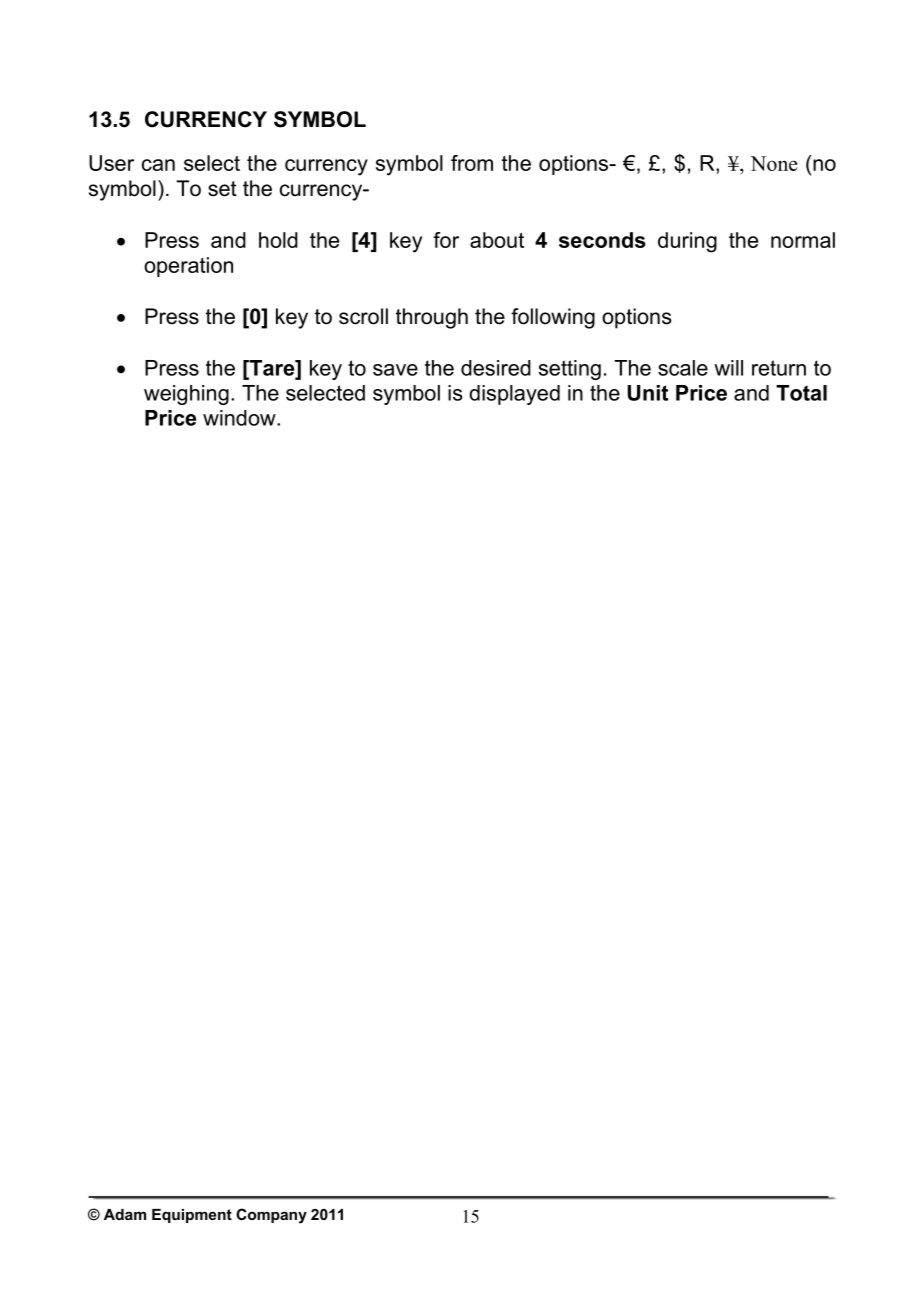 The height and width of the document is (1308, 924). What do you see at coordinates (192, 1216) in the document?
I see `Equipment` at bounding box center [192, 1216].
